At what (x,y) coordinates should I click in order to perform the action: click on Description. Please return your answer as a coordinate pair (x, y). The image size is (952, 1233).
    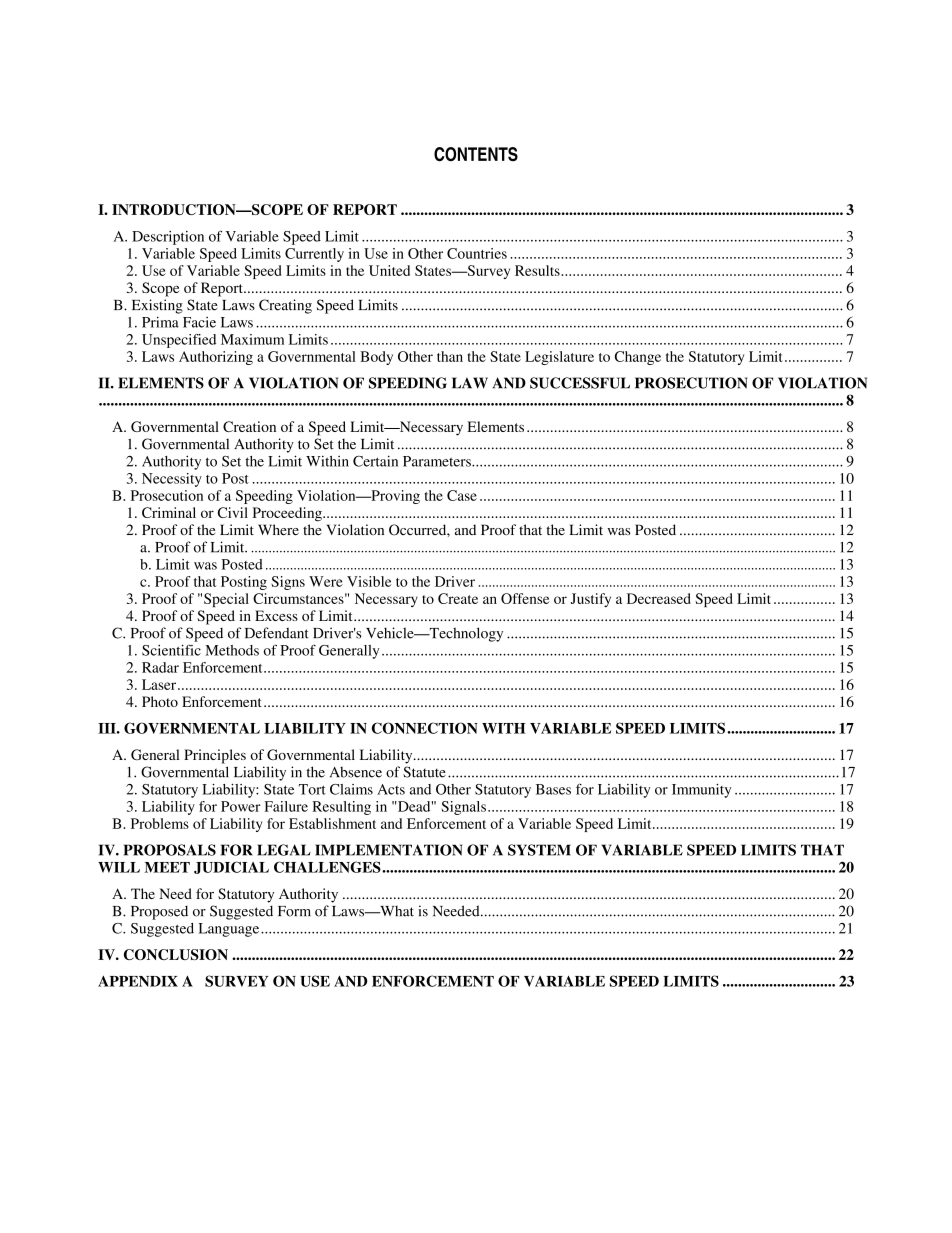
    Looking at the image, I should click on (168, 238).
